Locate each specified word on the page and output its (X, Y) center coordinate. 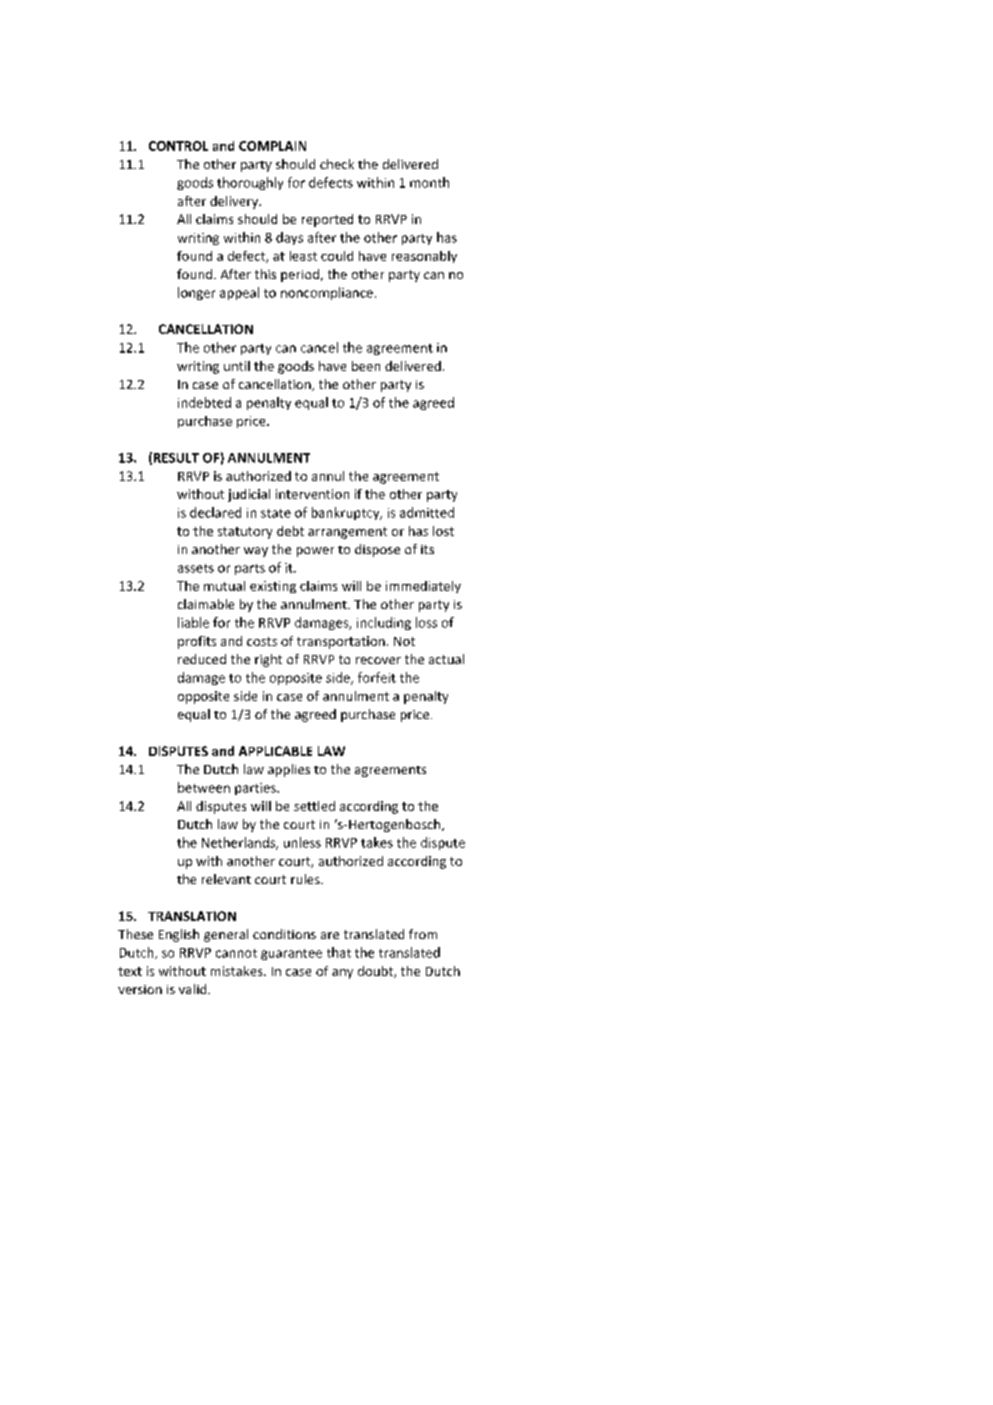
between (204, 787)
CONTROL (178, 146)
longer (196, 293)
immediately (423, 587)
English (179, 935)
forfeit (377, 677)
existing (273, 587)
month (429, 182)
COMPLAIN (272, 146)
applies (289, 770)
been (366, 366)
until (237, 366)
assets (196, 568)
